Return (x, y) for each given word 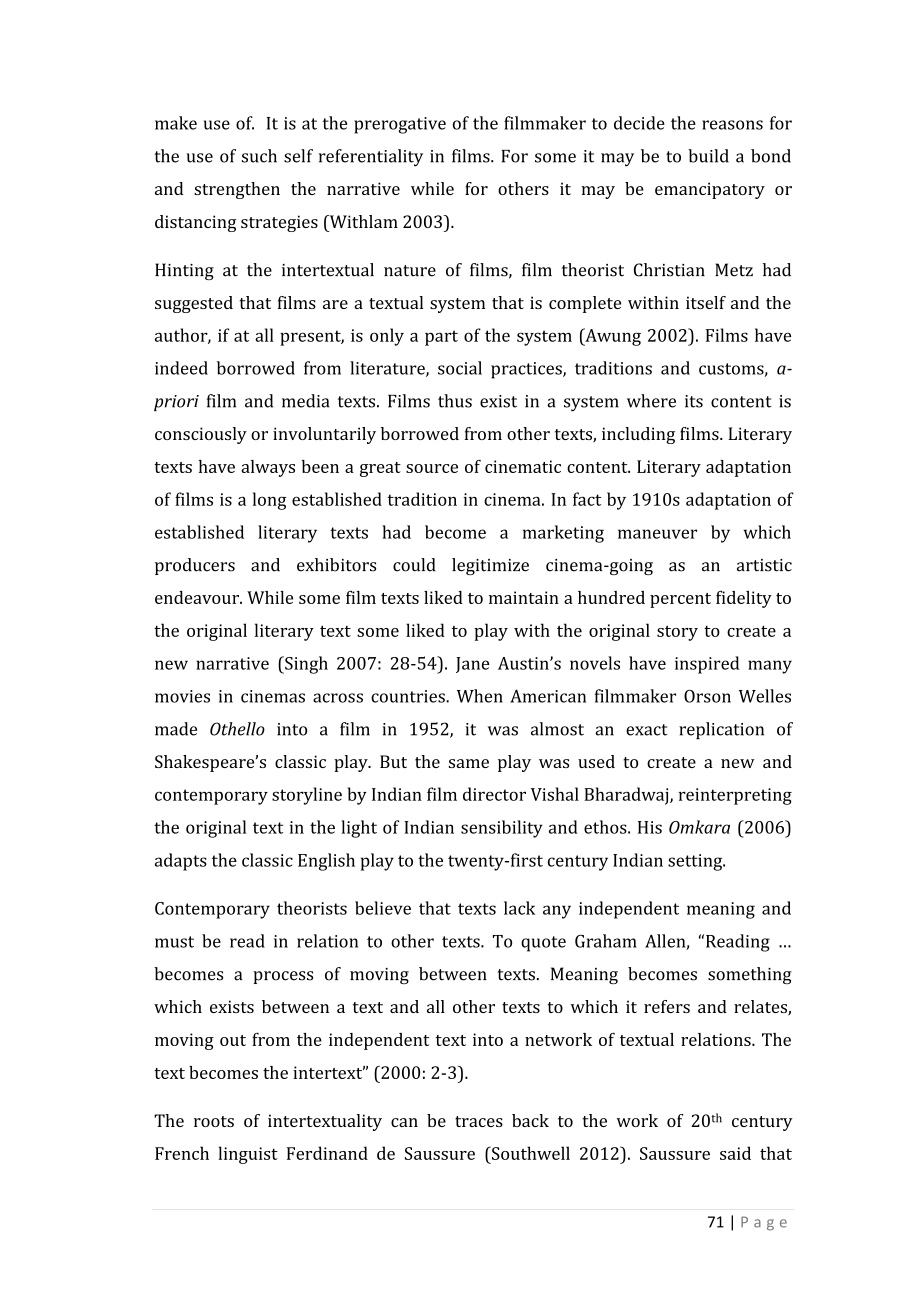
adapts (181, 862)
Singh (305, 665)
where (651, 401)
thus (455, 401)
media (305, 401)
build (708, 156)
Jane (472, 665)
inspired (707, 665)
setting (696, 862)
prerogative (400, 125)
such (259, 156)
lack (519, 908)
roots (214, 1121)
